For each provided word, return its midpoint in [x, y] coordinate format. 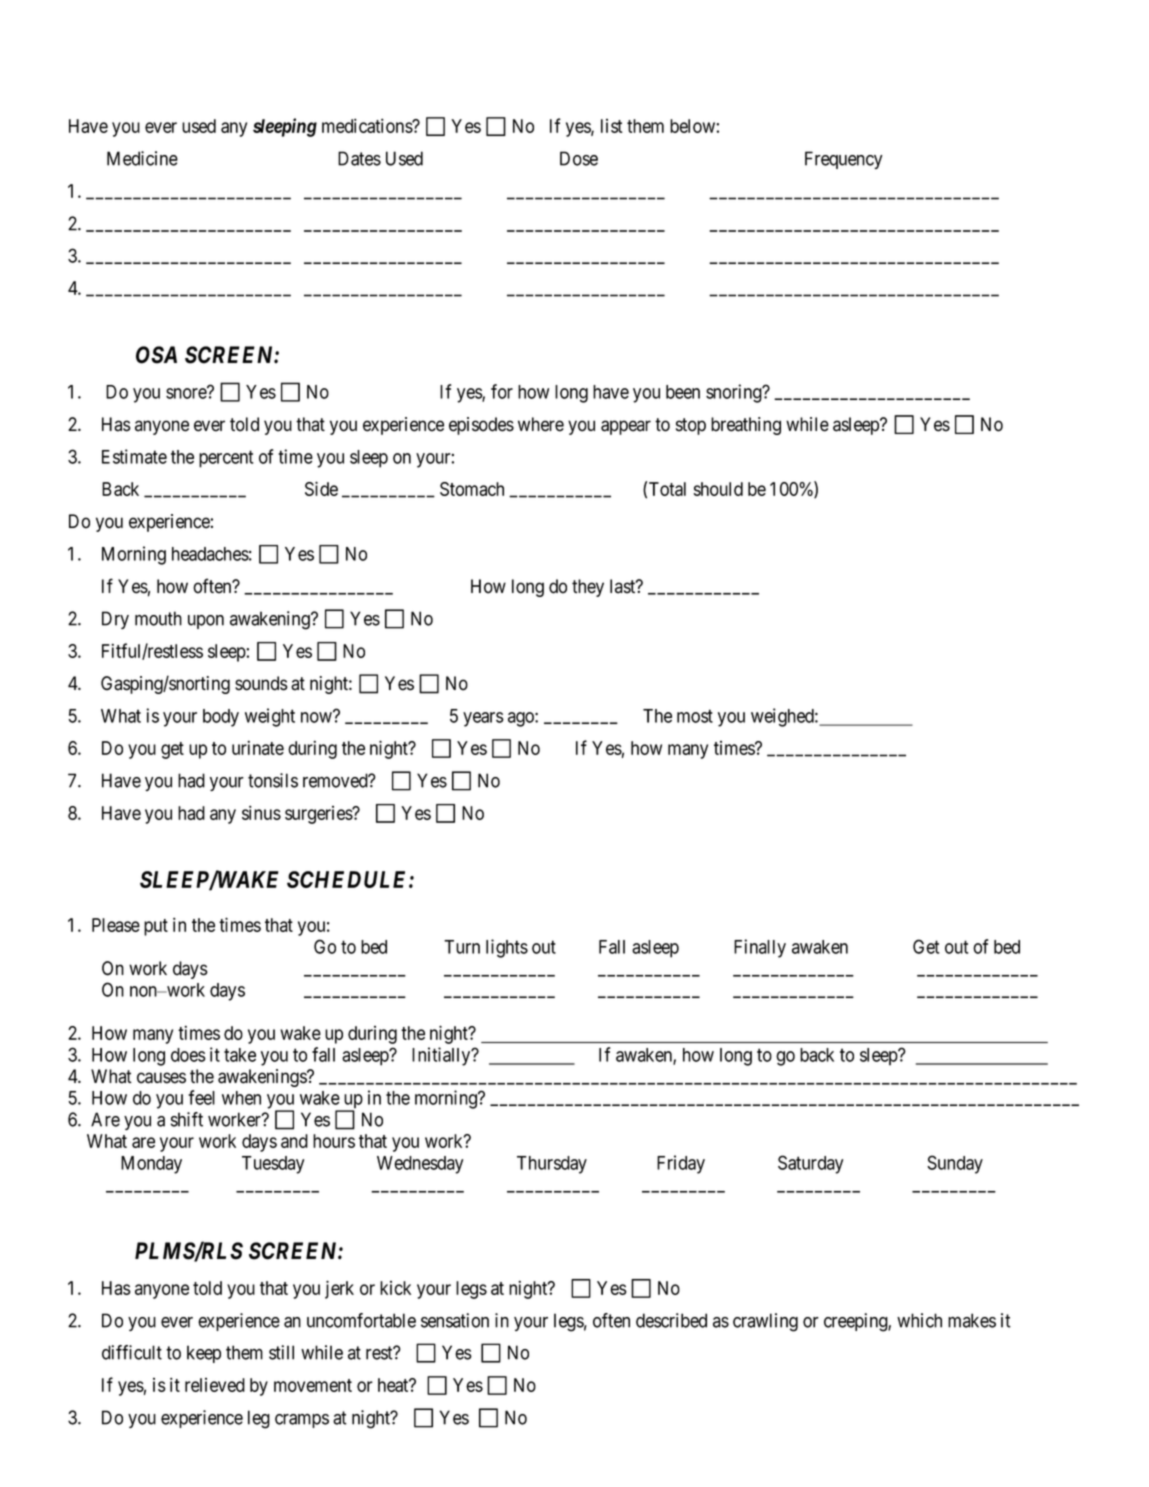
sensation [455, 1320]
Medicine [142, 158]
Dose [579, 158]
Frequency [843, 160]
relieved [215, 1385]
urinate [258, 747]
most [695, 716]
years [483, 719]
